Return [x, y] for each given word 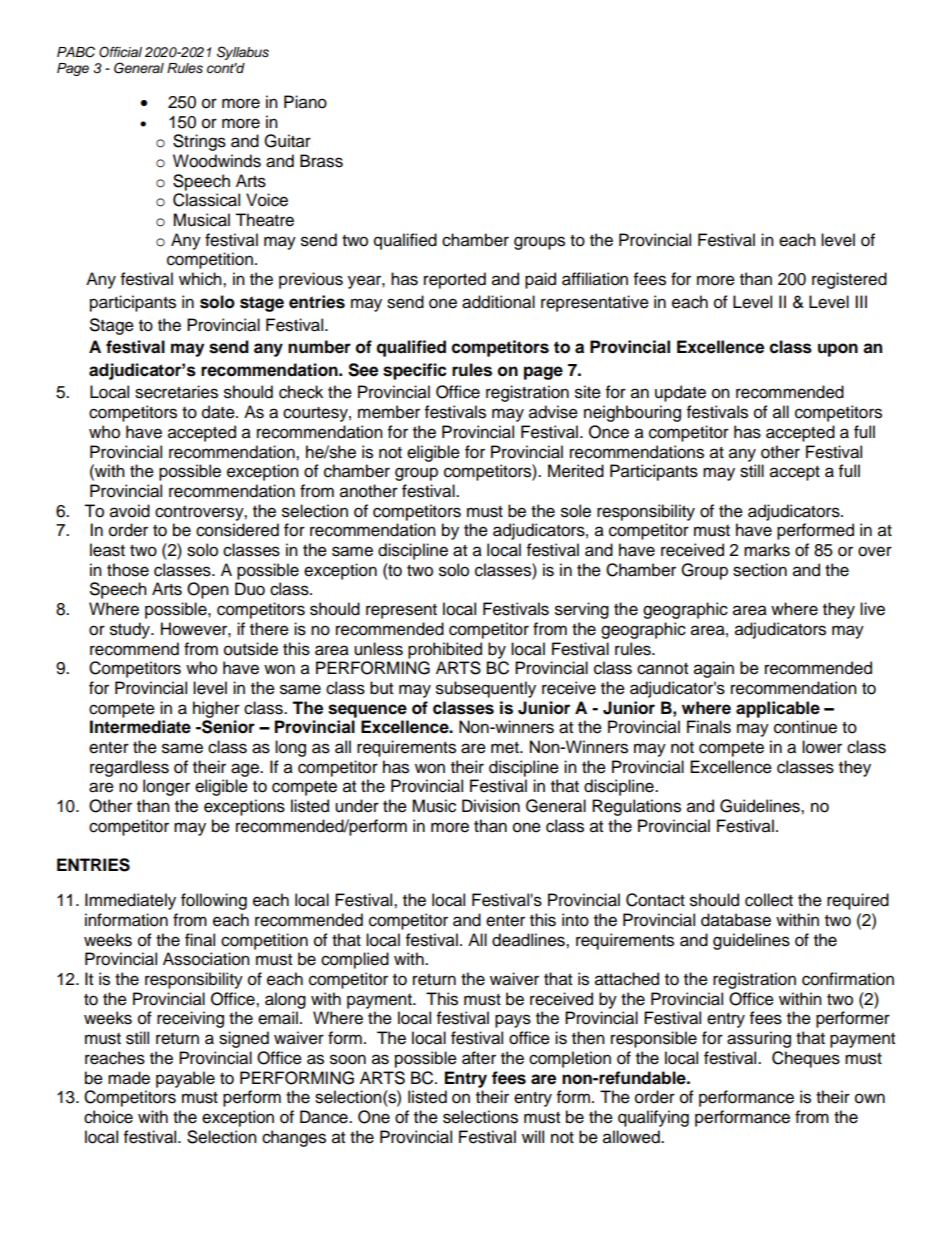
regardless [129, 768]
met [506, 748]
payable [185, 1079]
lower [822, 747]
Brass [321, 161]
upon [838, 350]
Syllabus [243, 53]
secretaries [176, 392]
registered [849, 280]
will [533, 1136]
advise [553, 412]
